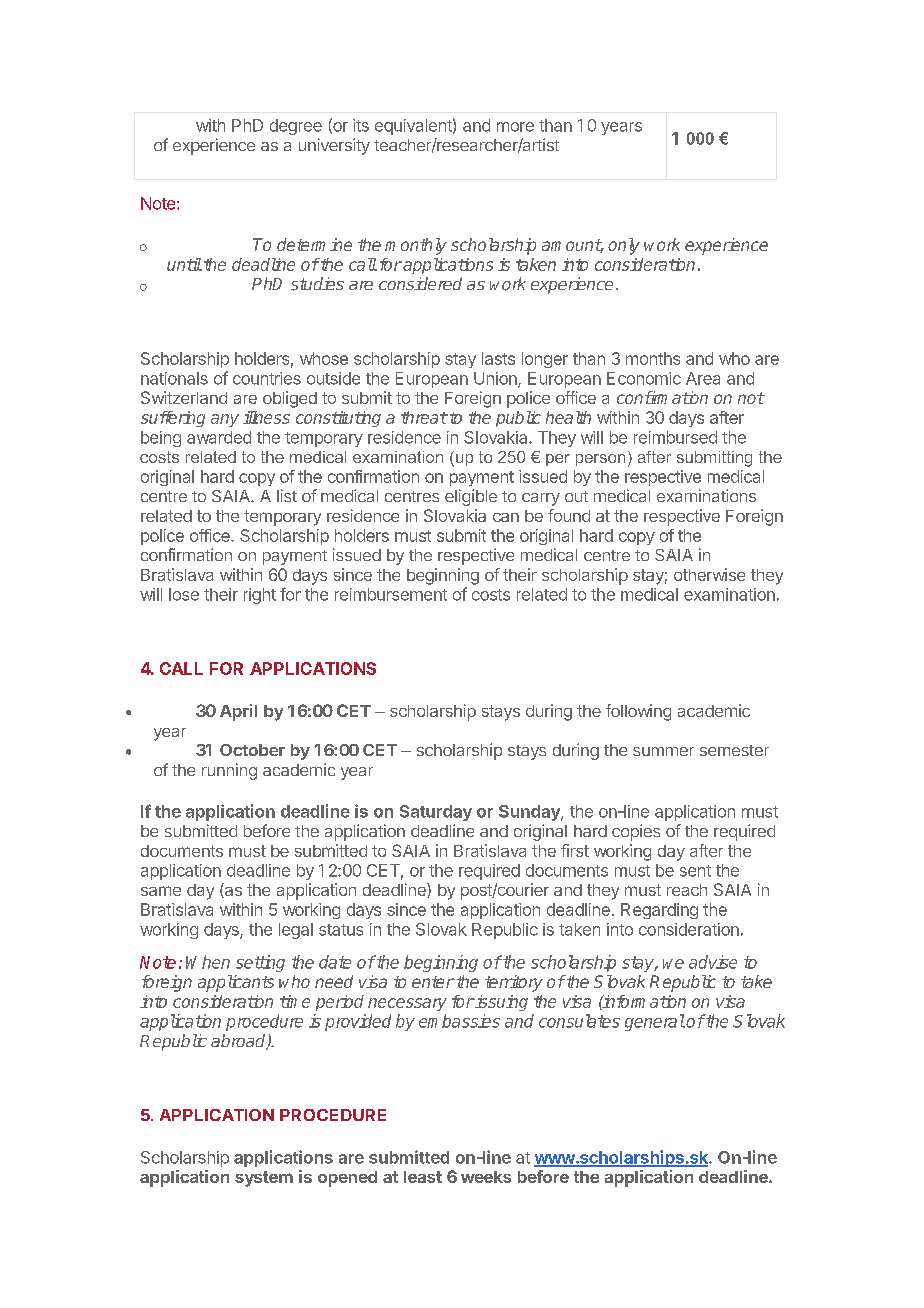 The height and width of the page is (1308, 924). Describe the element at coordinates (423, 1177) in the page. I see `least` at that location.
